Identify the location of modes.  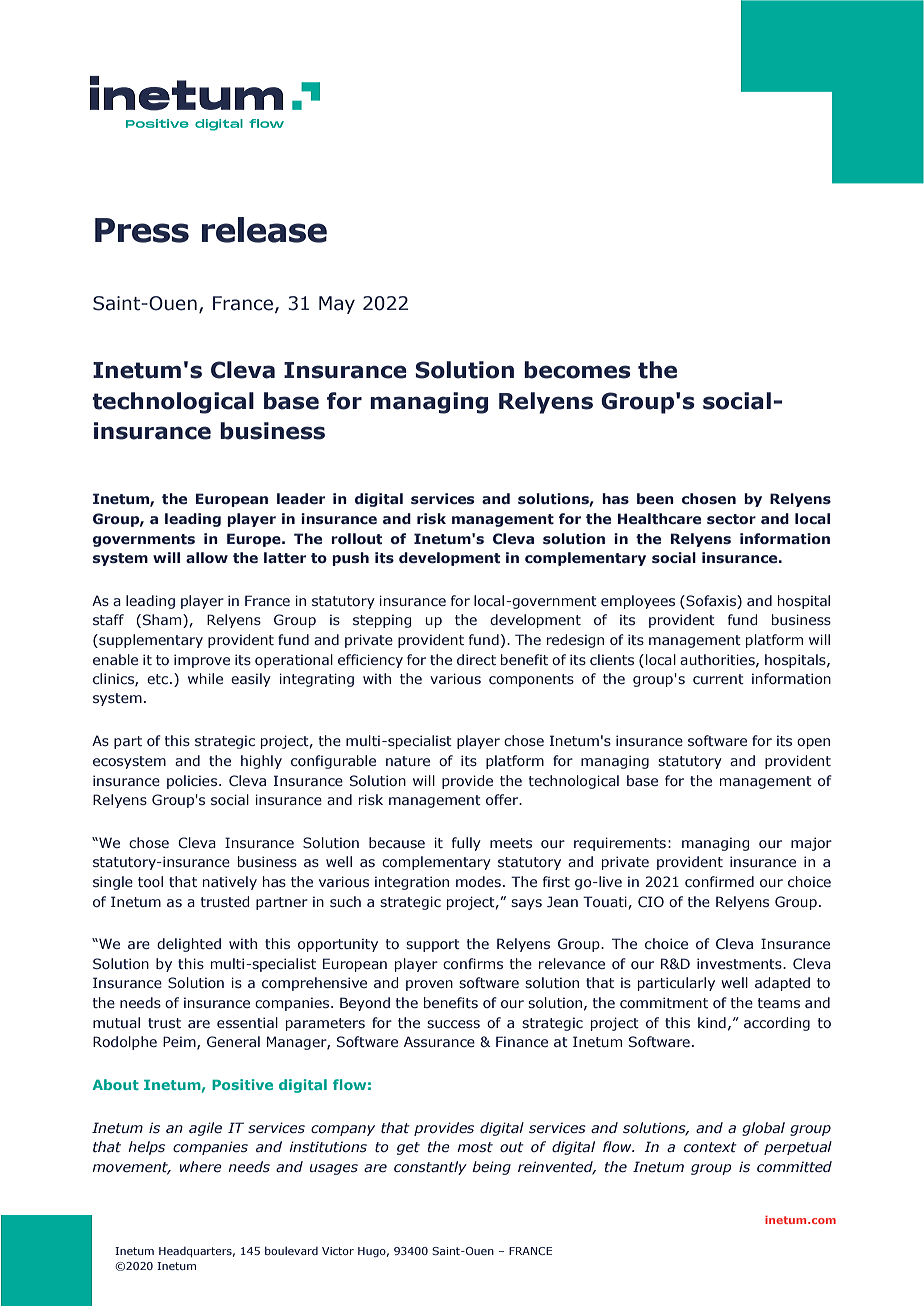
(478, 881).
